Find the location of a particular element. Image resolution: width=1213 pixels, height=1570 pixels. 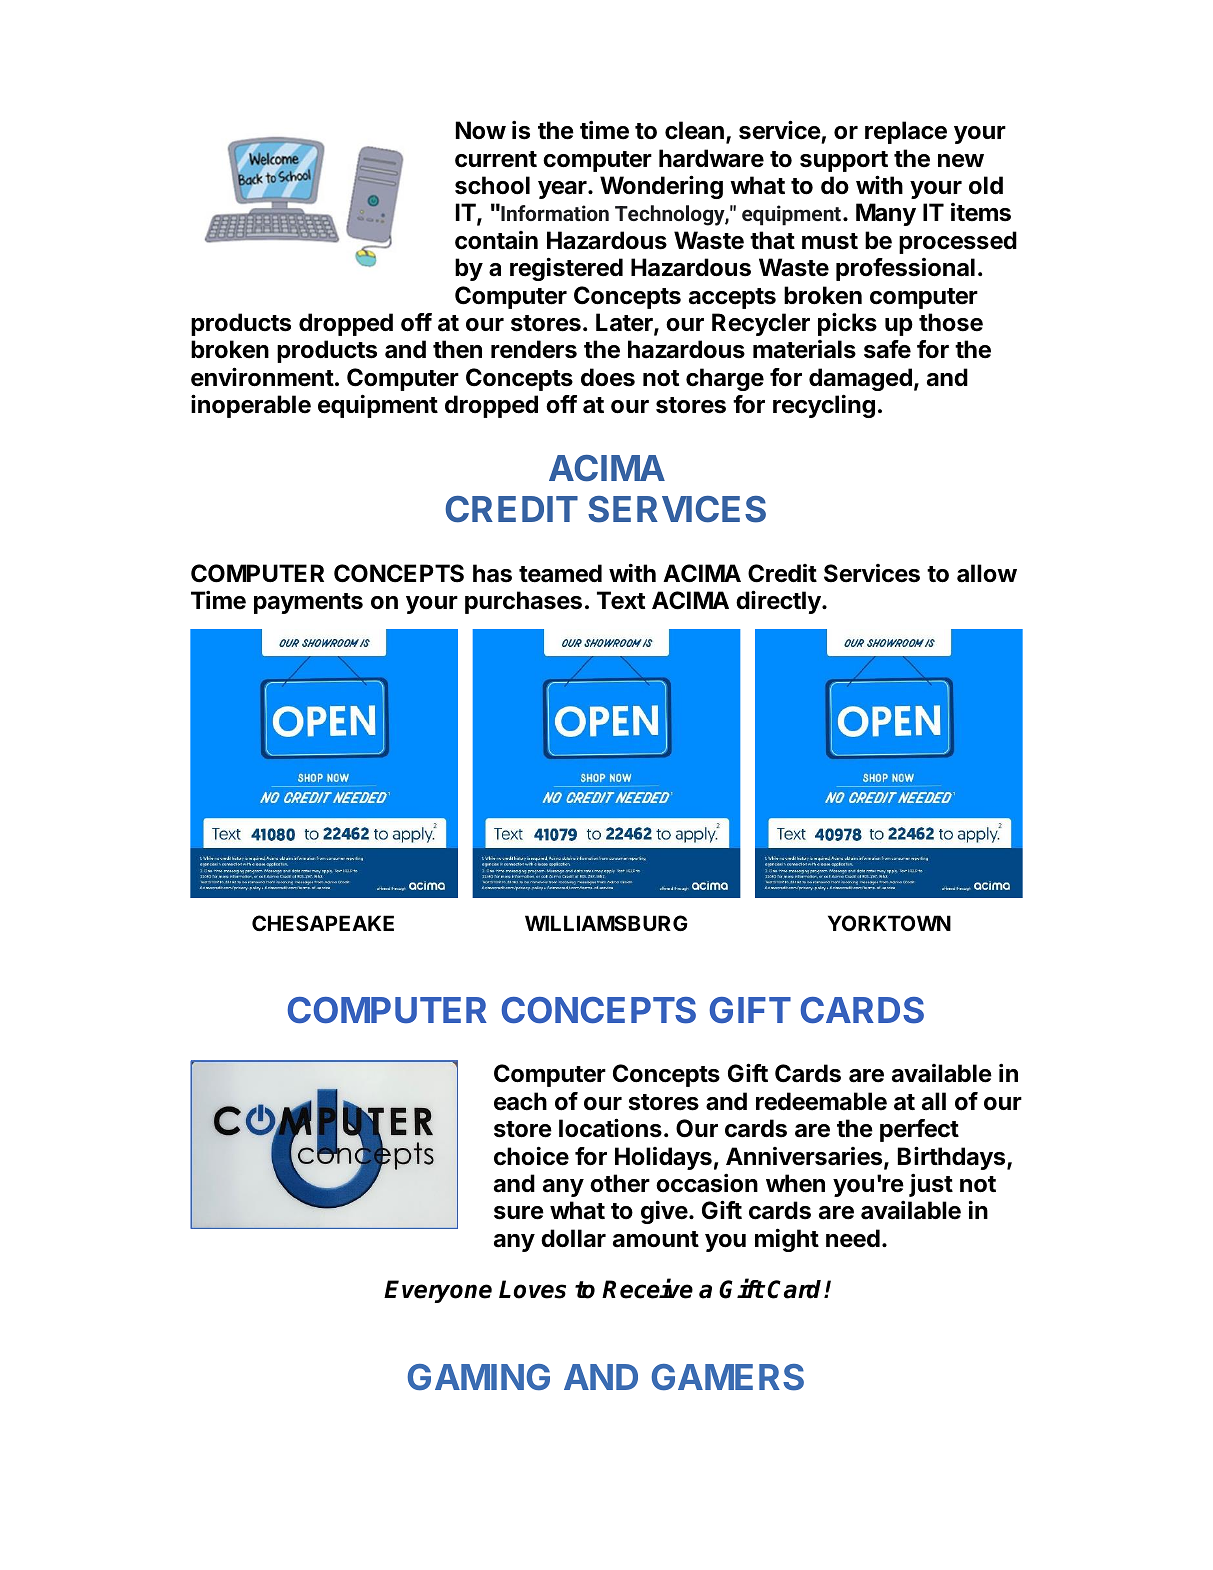

Receive is located at coordinates (647, 1289).
